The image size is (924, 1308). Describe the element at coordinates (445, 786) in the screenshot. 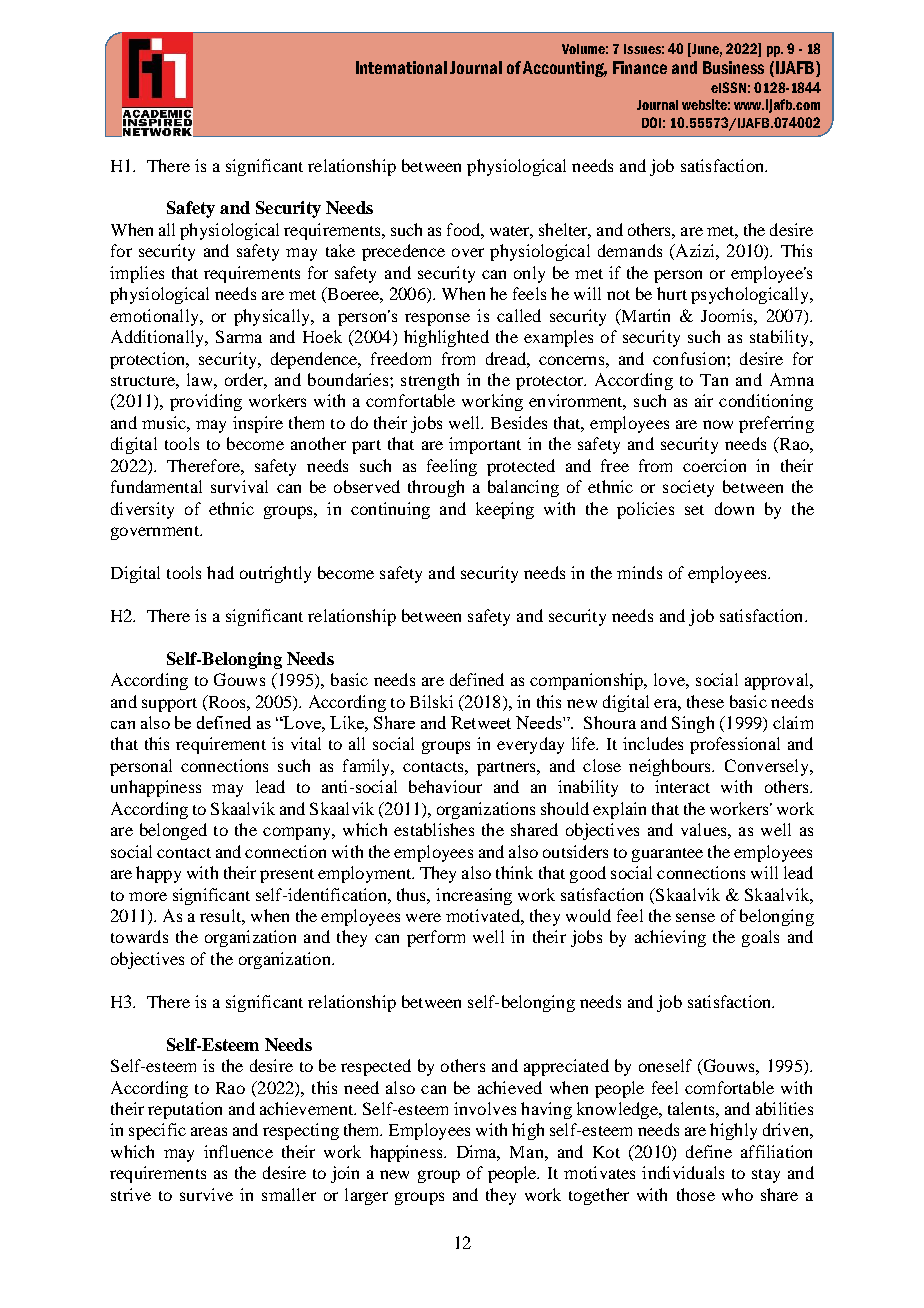

I see `behaviour` at that location.
